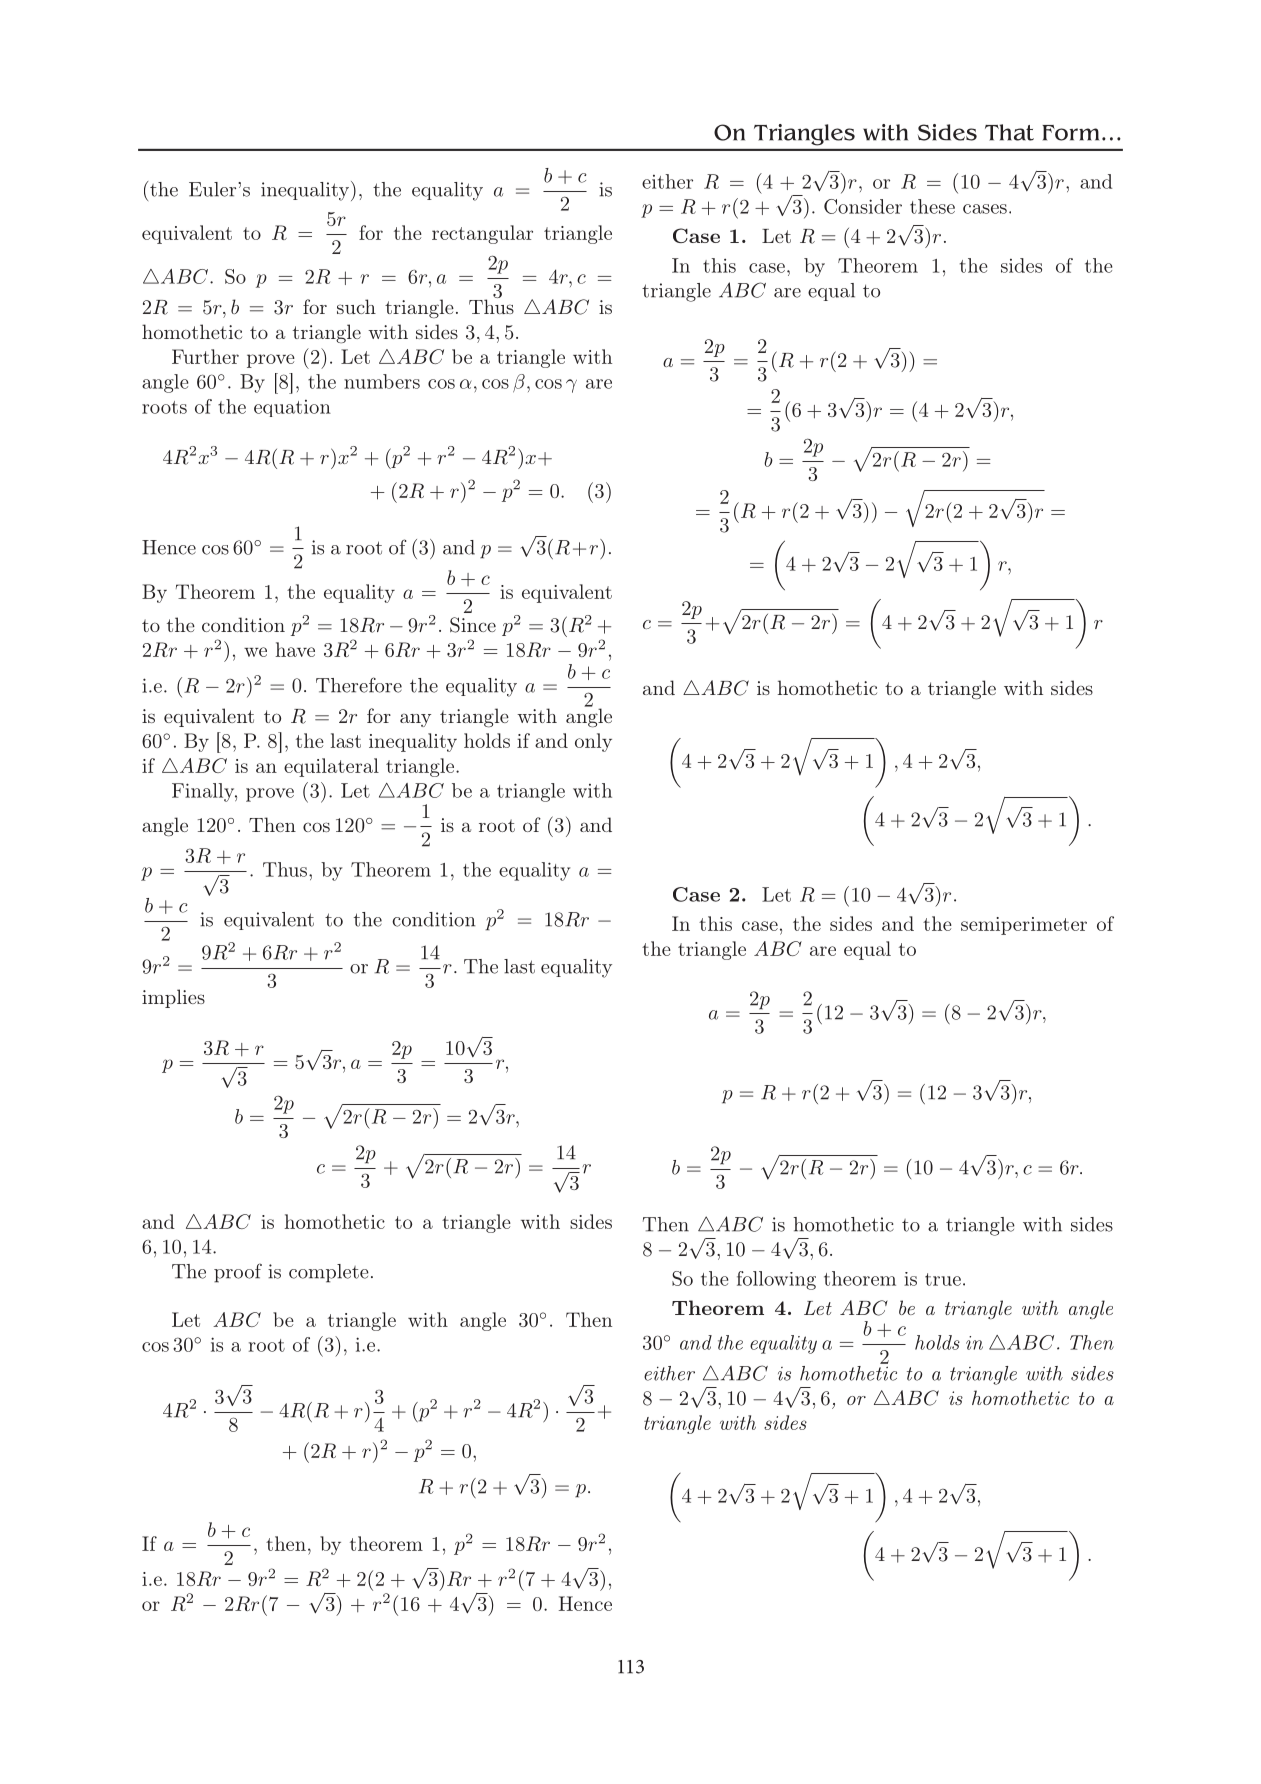 The width and height of the page is (1261, 1784). What do you see at coordinates (863, 206) in the page?
I see `Consider` at bounding box center [863, 206].
